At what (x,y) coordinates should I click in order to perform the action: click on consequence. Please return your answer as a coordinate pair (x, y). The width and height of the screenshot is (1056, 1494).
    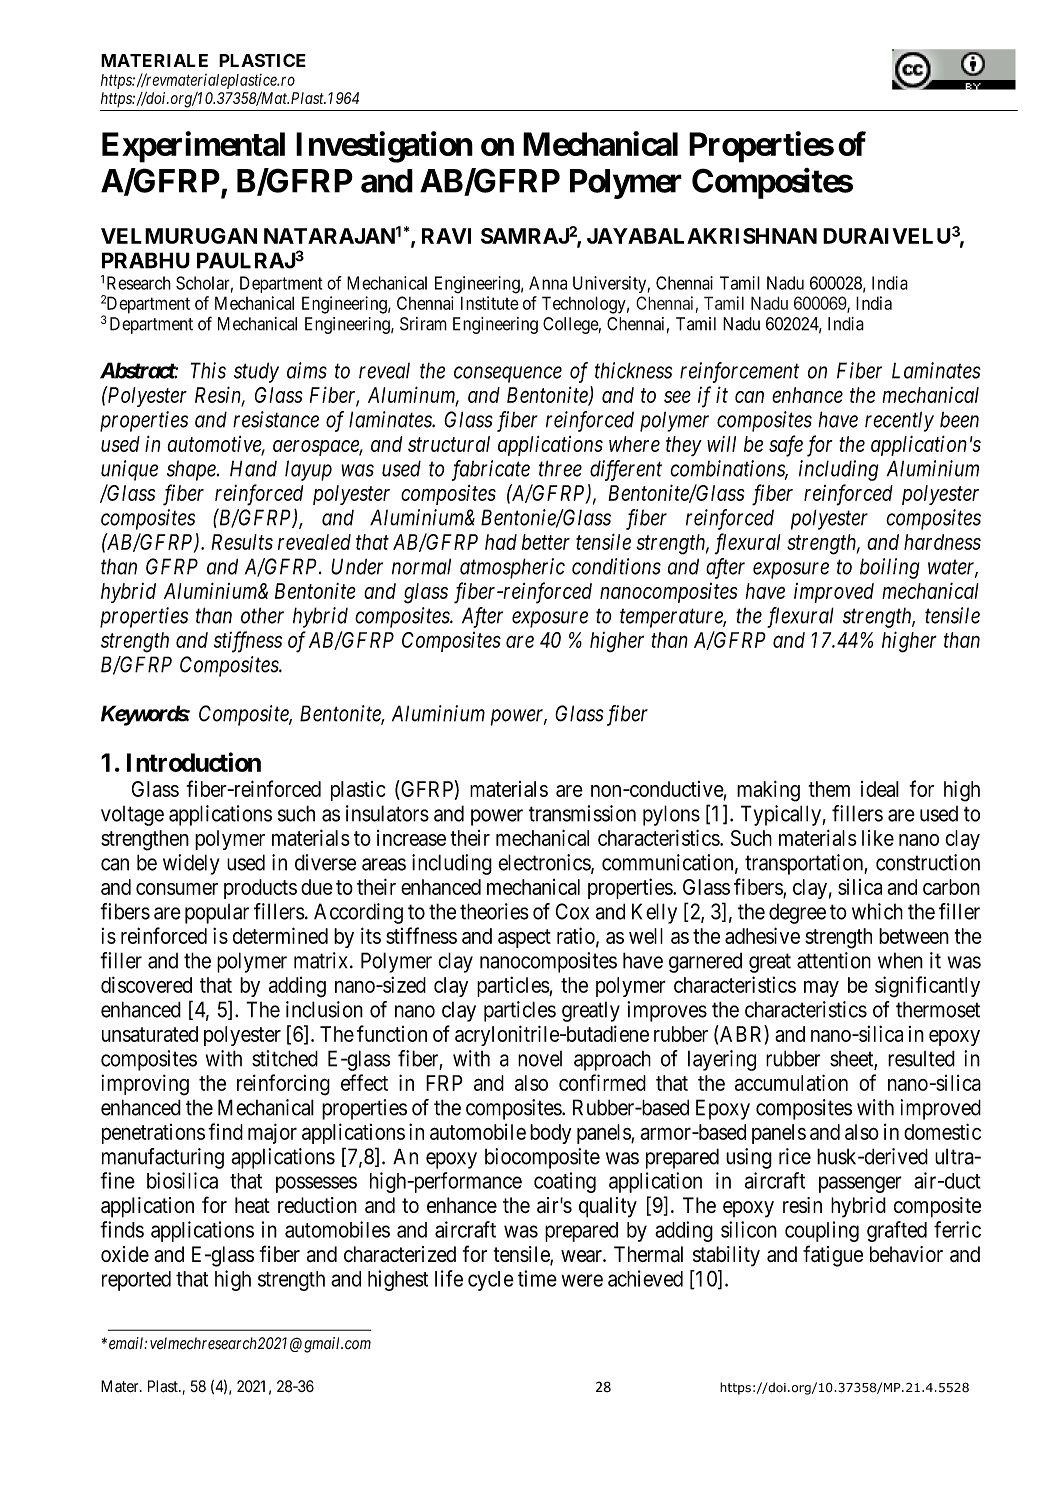
    Looking at the image, I should click on (508, 374).
